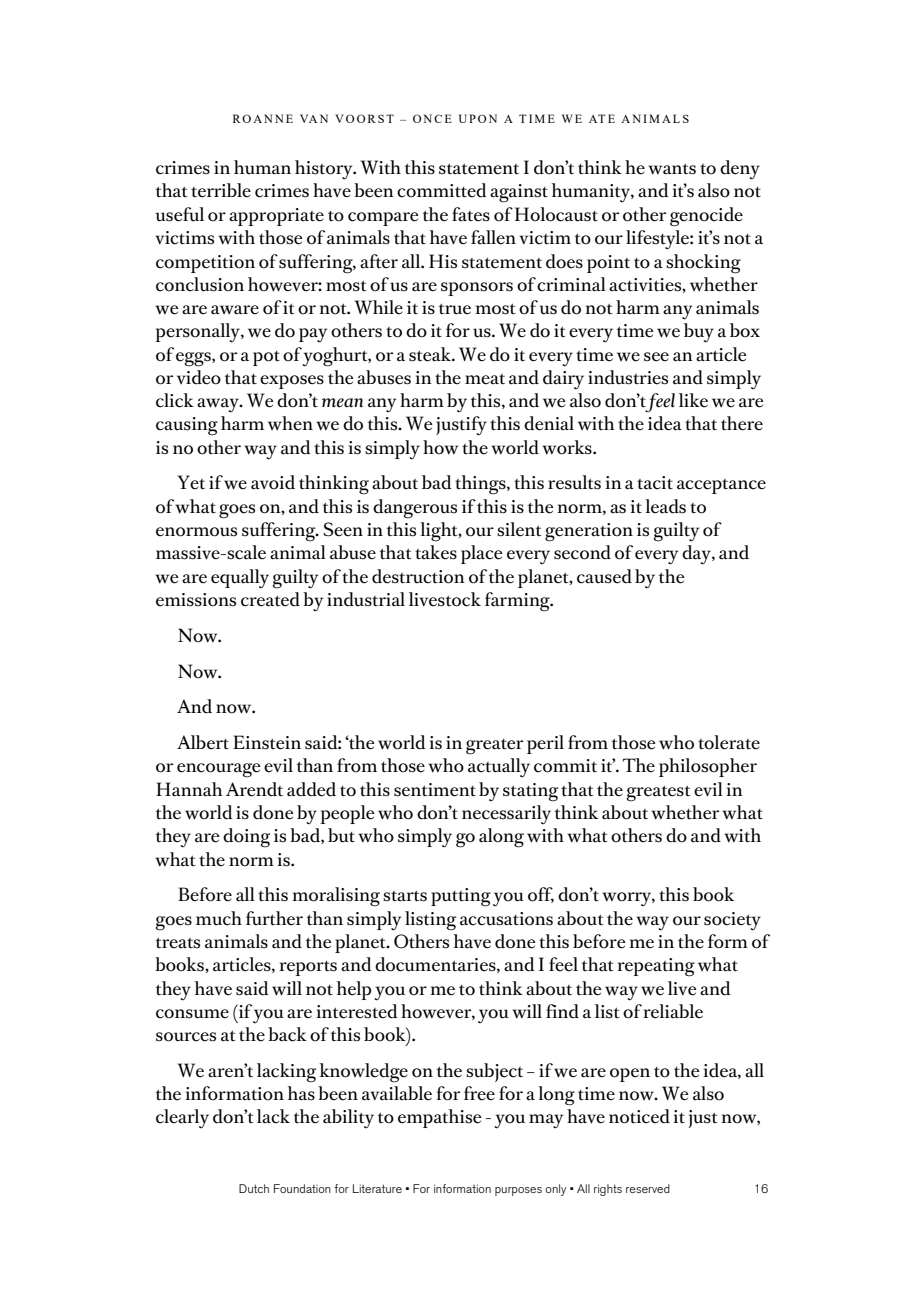 This page has width=924, height=1308. I want to click on greater, so click(494, 747).
